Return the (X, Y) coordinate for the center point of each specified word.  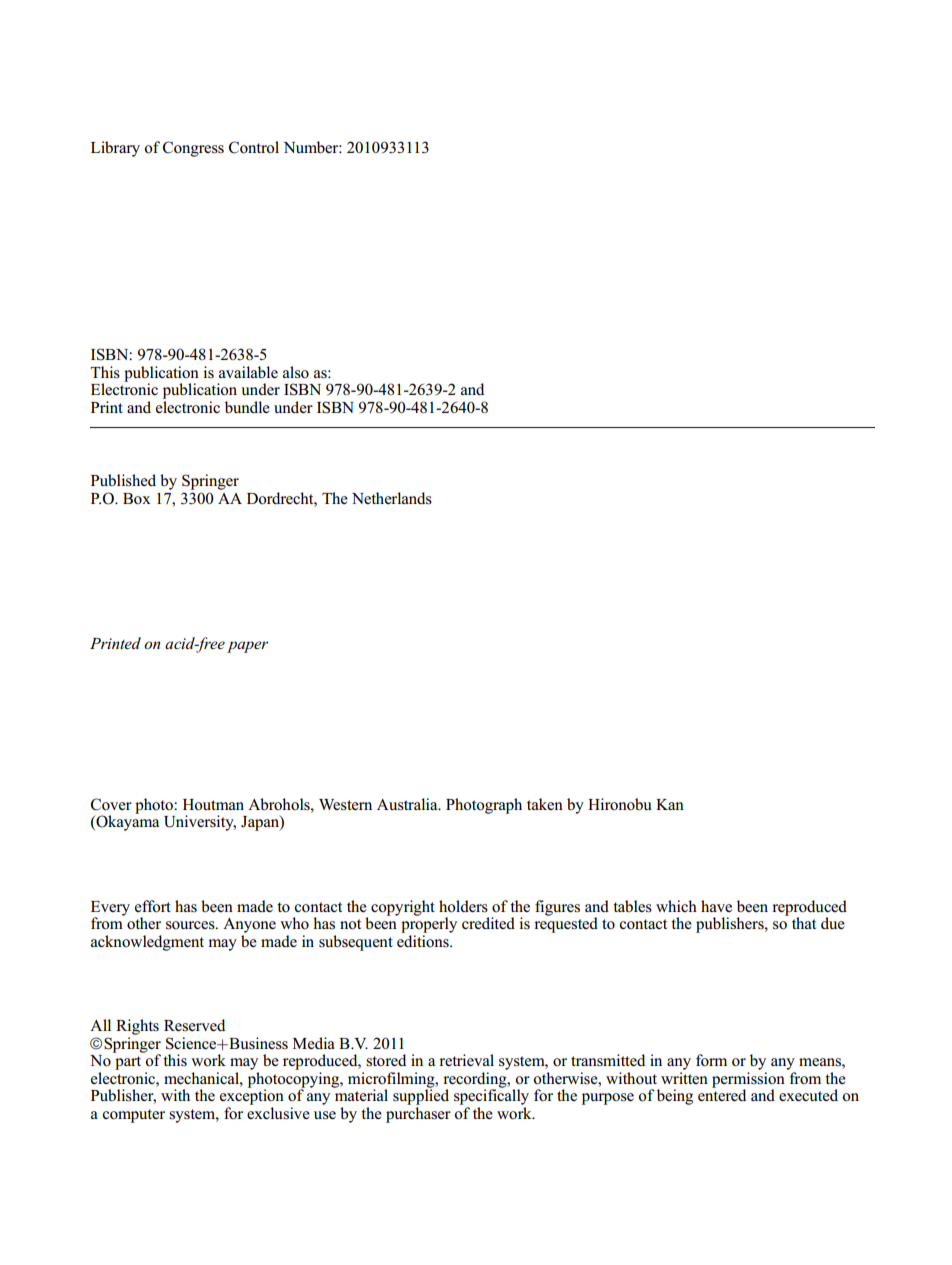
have (716, 906)
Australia (408, 804)
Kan (670, 804)
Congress (193, 149)
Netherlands (392, 498)
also (296, 372)
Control (254, 147)
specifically (491, 1096)
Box (137, 499)
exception (252, 1096)
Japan (261, 823)
